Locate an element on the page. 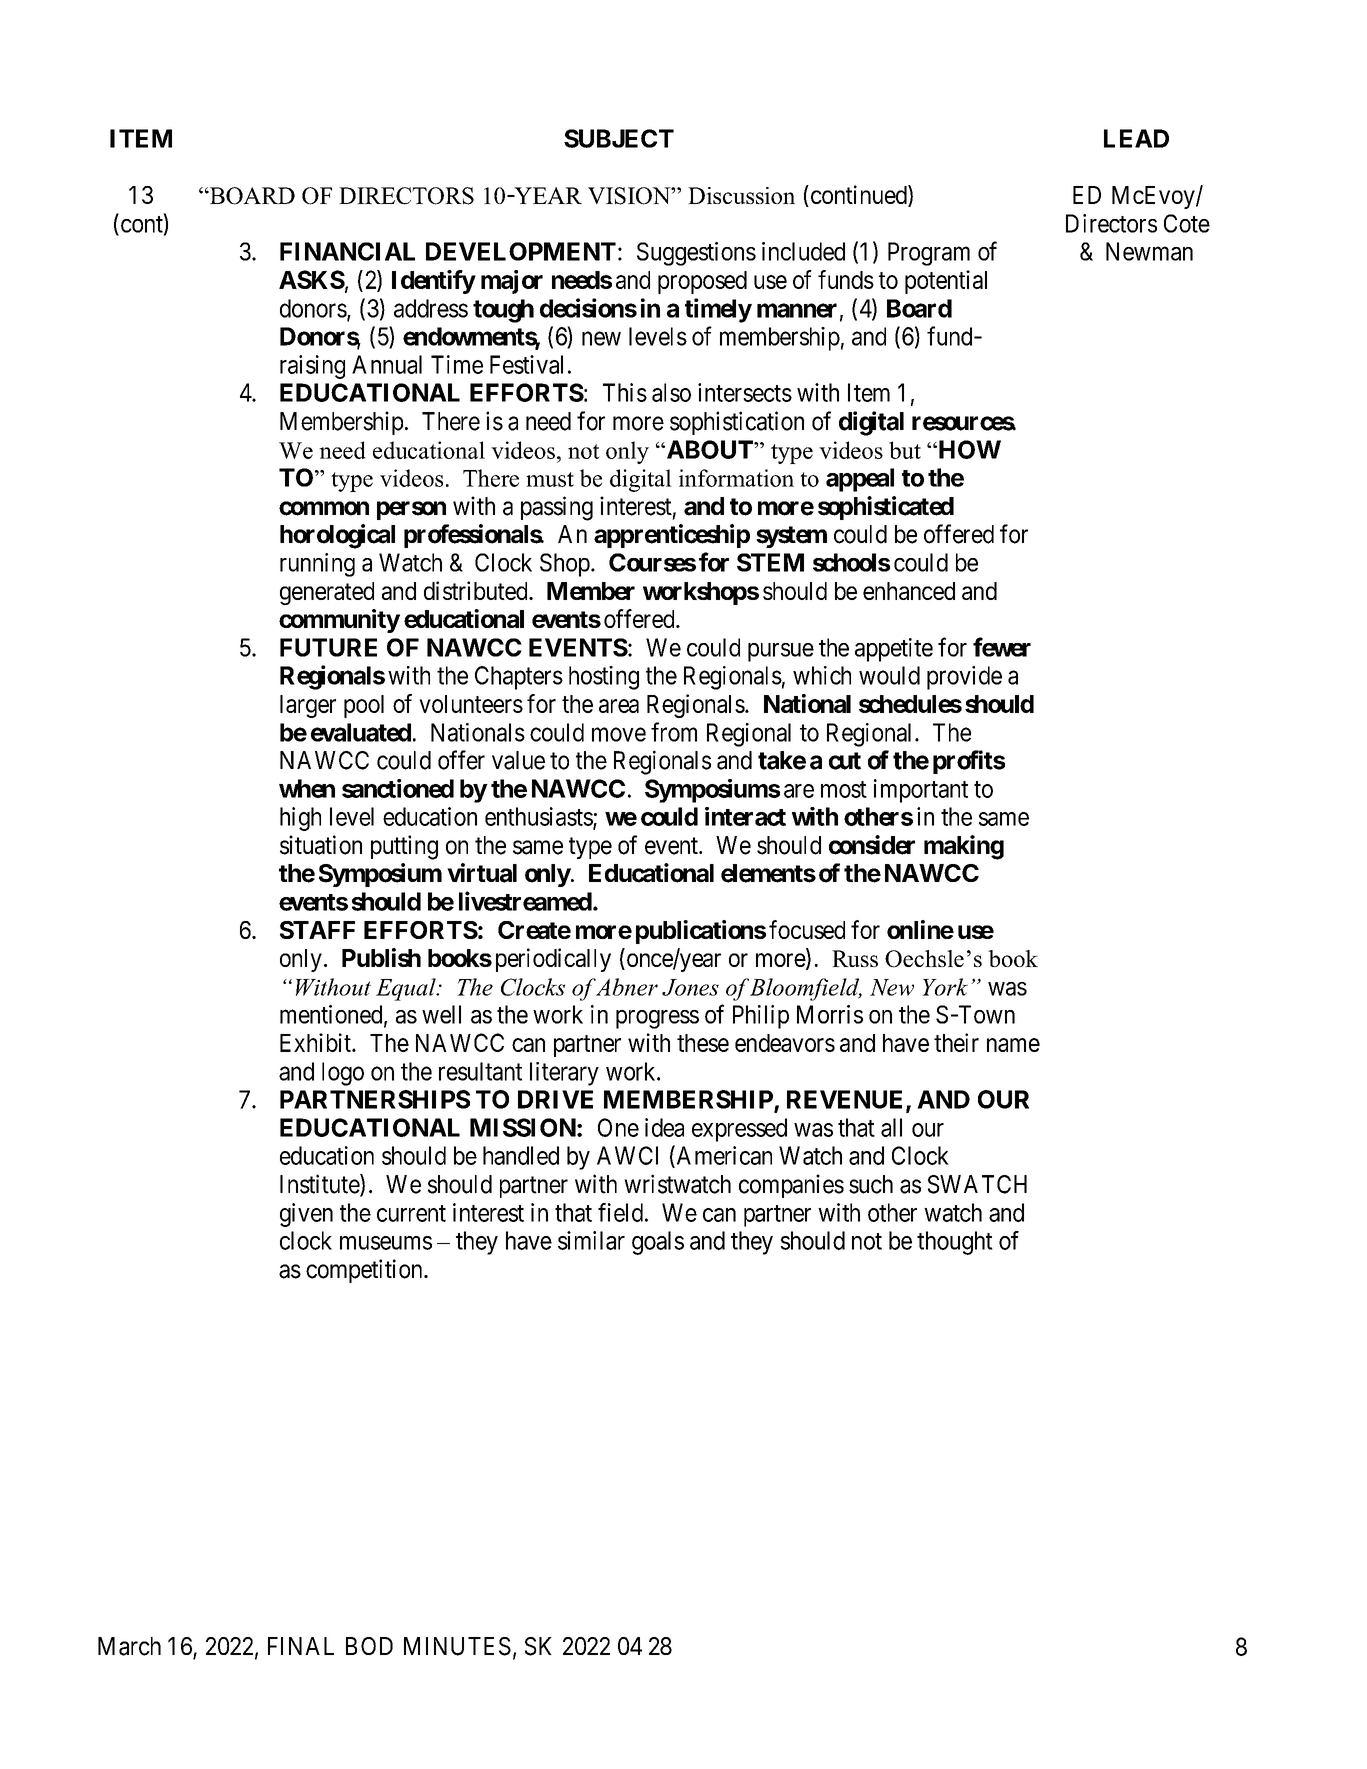 The width and height of the page is (1367, 1769). Institute is located at coordinates (320, 1185).
